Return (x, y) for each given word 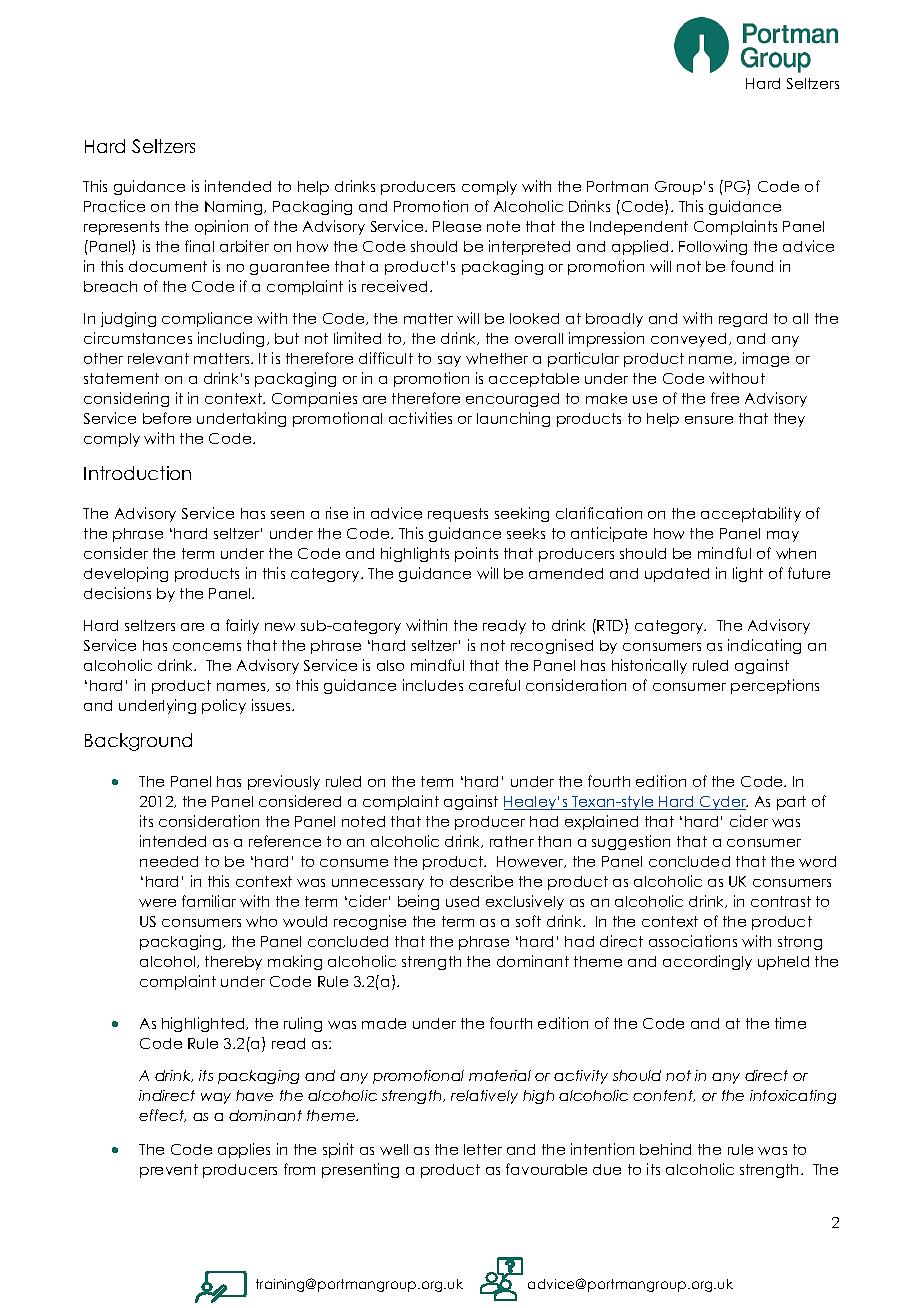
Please (457, 226)
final (199, 246)
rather (512, 841)
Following (713, 247)
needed (169, 861)
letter (483, 1149)
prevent (169, 1171)
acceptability (751, 514)
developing (126, 574)
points (476, 554)
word (817, 861)
